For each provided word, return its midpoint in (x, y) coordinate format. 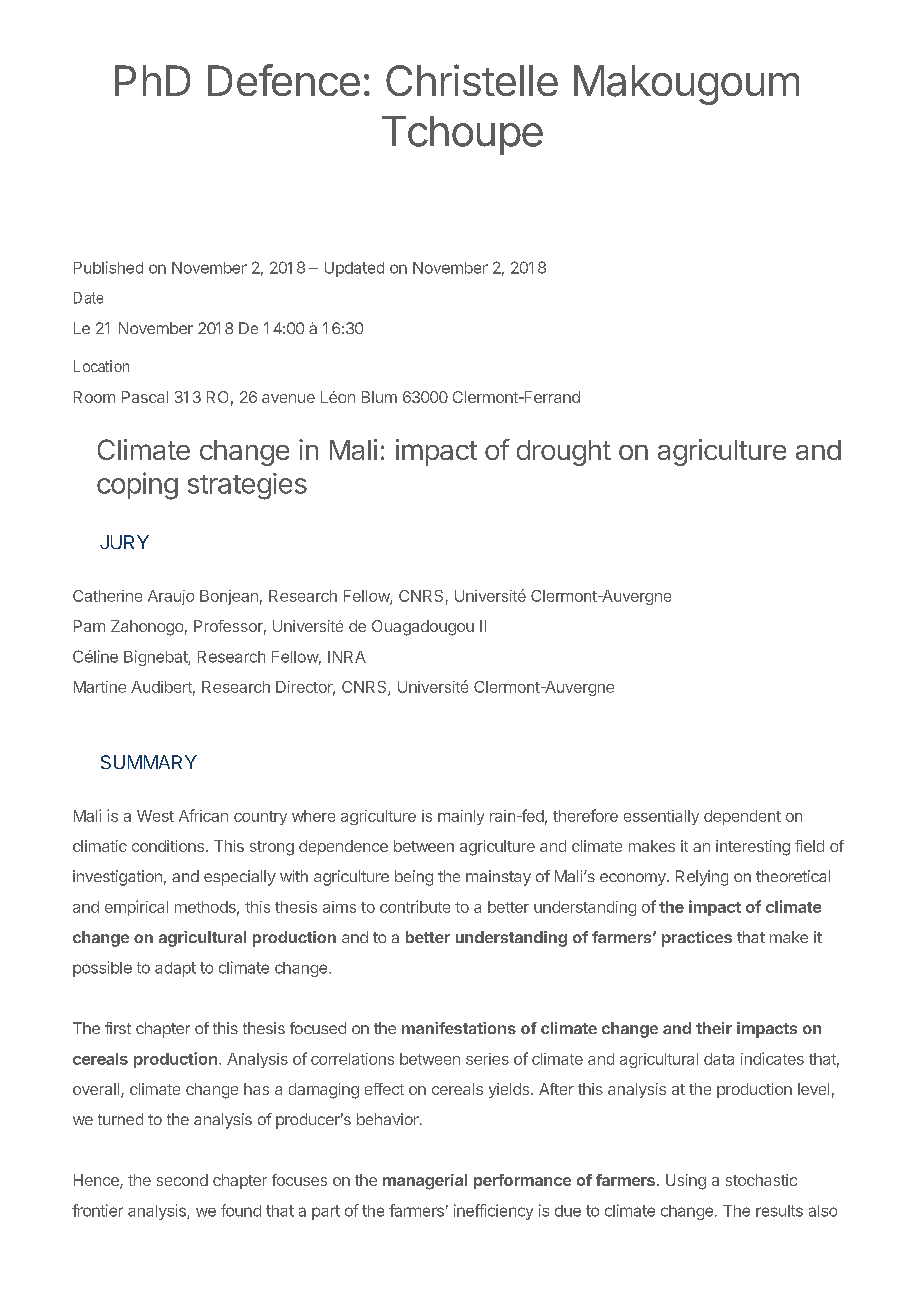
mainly (461, 817)
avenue (288, 398)
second (182, 1180)
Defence (284, 80)
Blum (379, 397)
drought (564, 453)
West (155, 816)
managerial (425, 1182)
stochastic (761, 1180)
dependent (742, 817)
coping (137, 486)
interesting (753, 848)
